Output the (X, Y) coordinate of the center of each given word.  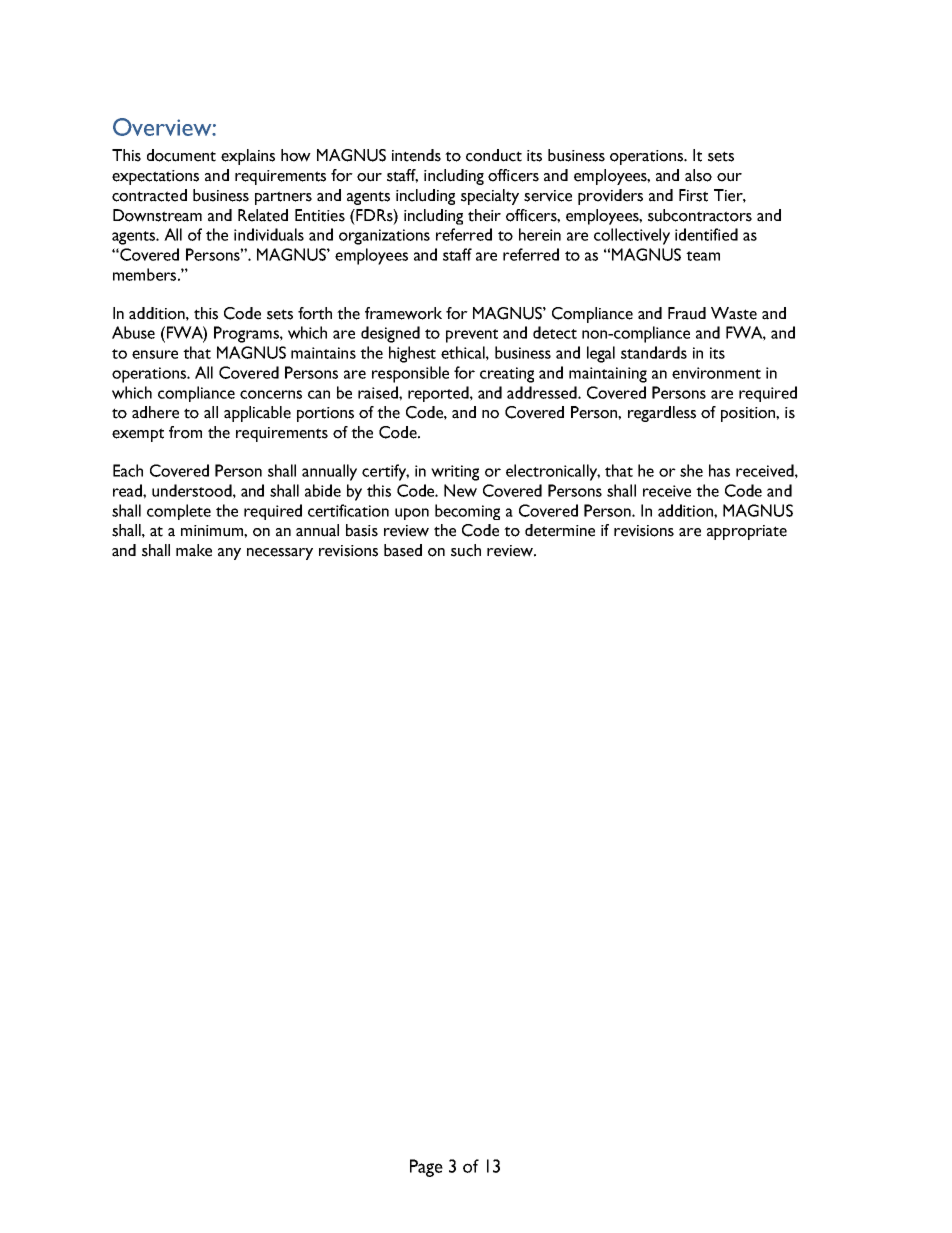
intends (416, 155)
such (466, 550)
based (403, 550)
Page (426, 1168)
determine (560, 530)
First (693, 195)
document (181, 155)
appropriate (747, 532)
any (229, 554)
